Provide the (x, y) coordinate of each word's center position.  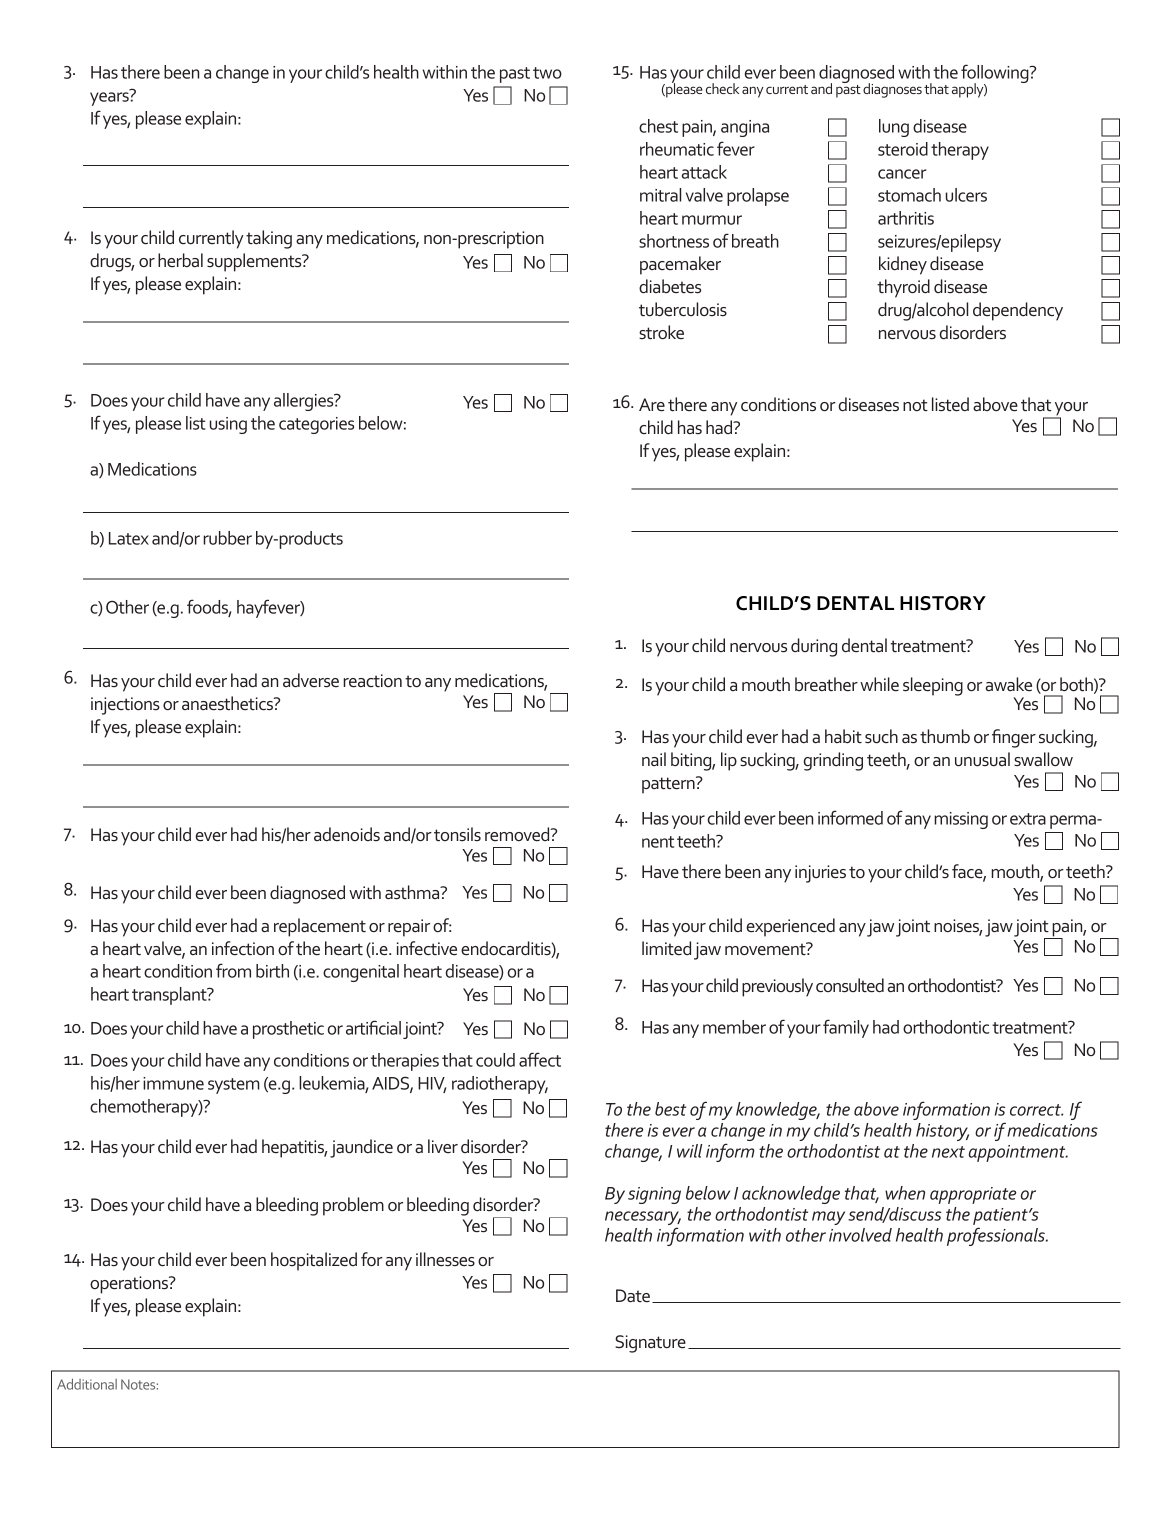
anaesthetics (228, 703)
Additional (87, 1384)
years (110, 98)
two (547, 73)
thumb (945, 736)
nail (654, 759)
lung (894, 128)
